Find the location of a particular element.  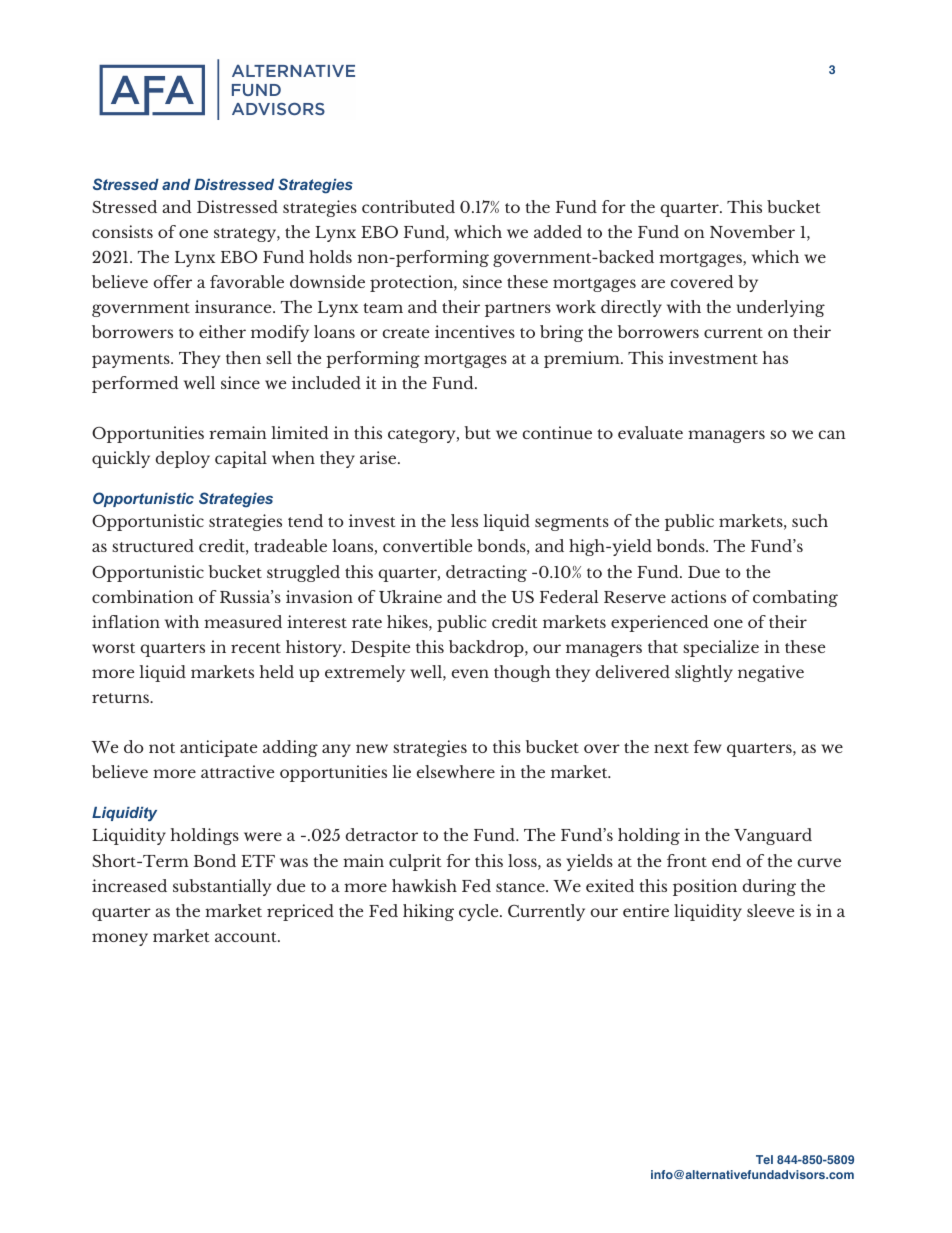

November is located at coordinates (752, 231).
